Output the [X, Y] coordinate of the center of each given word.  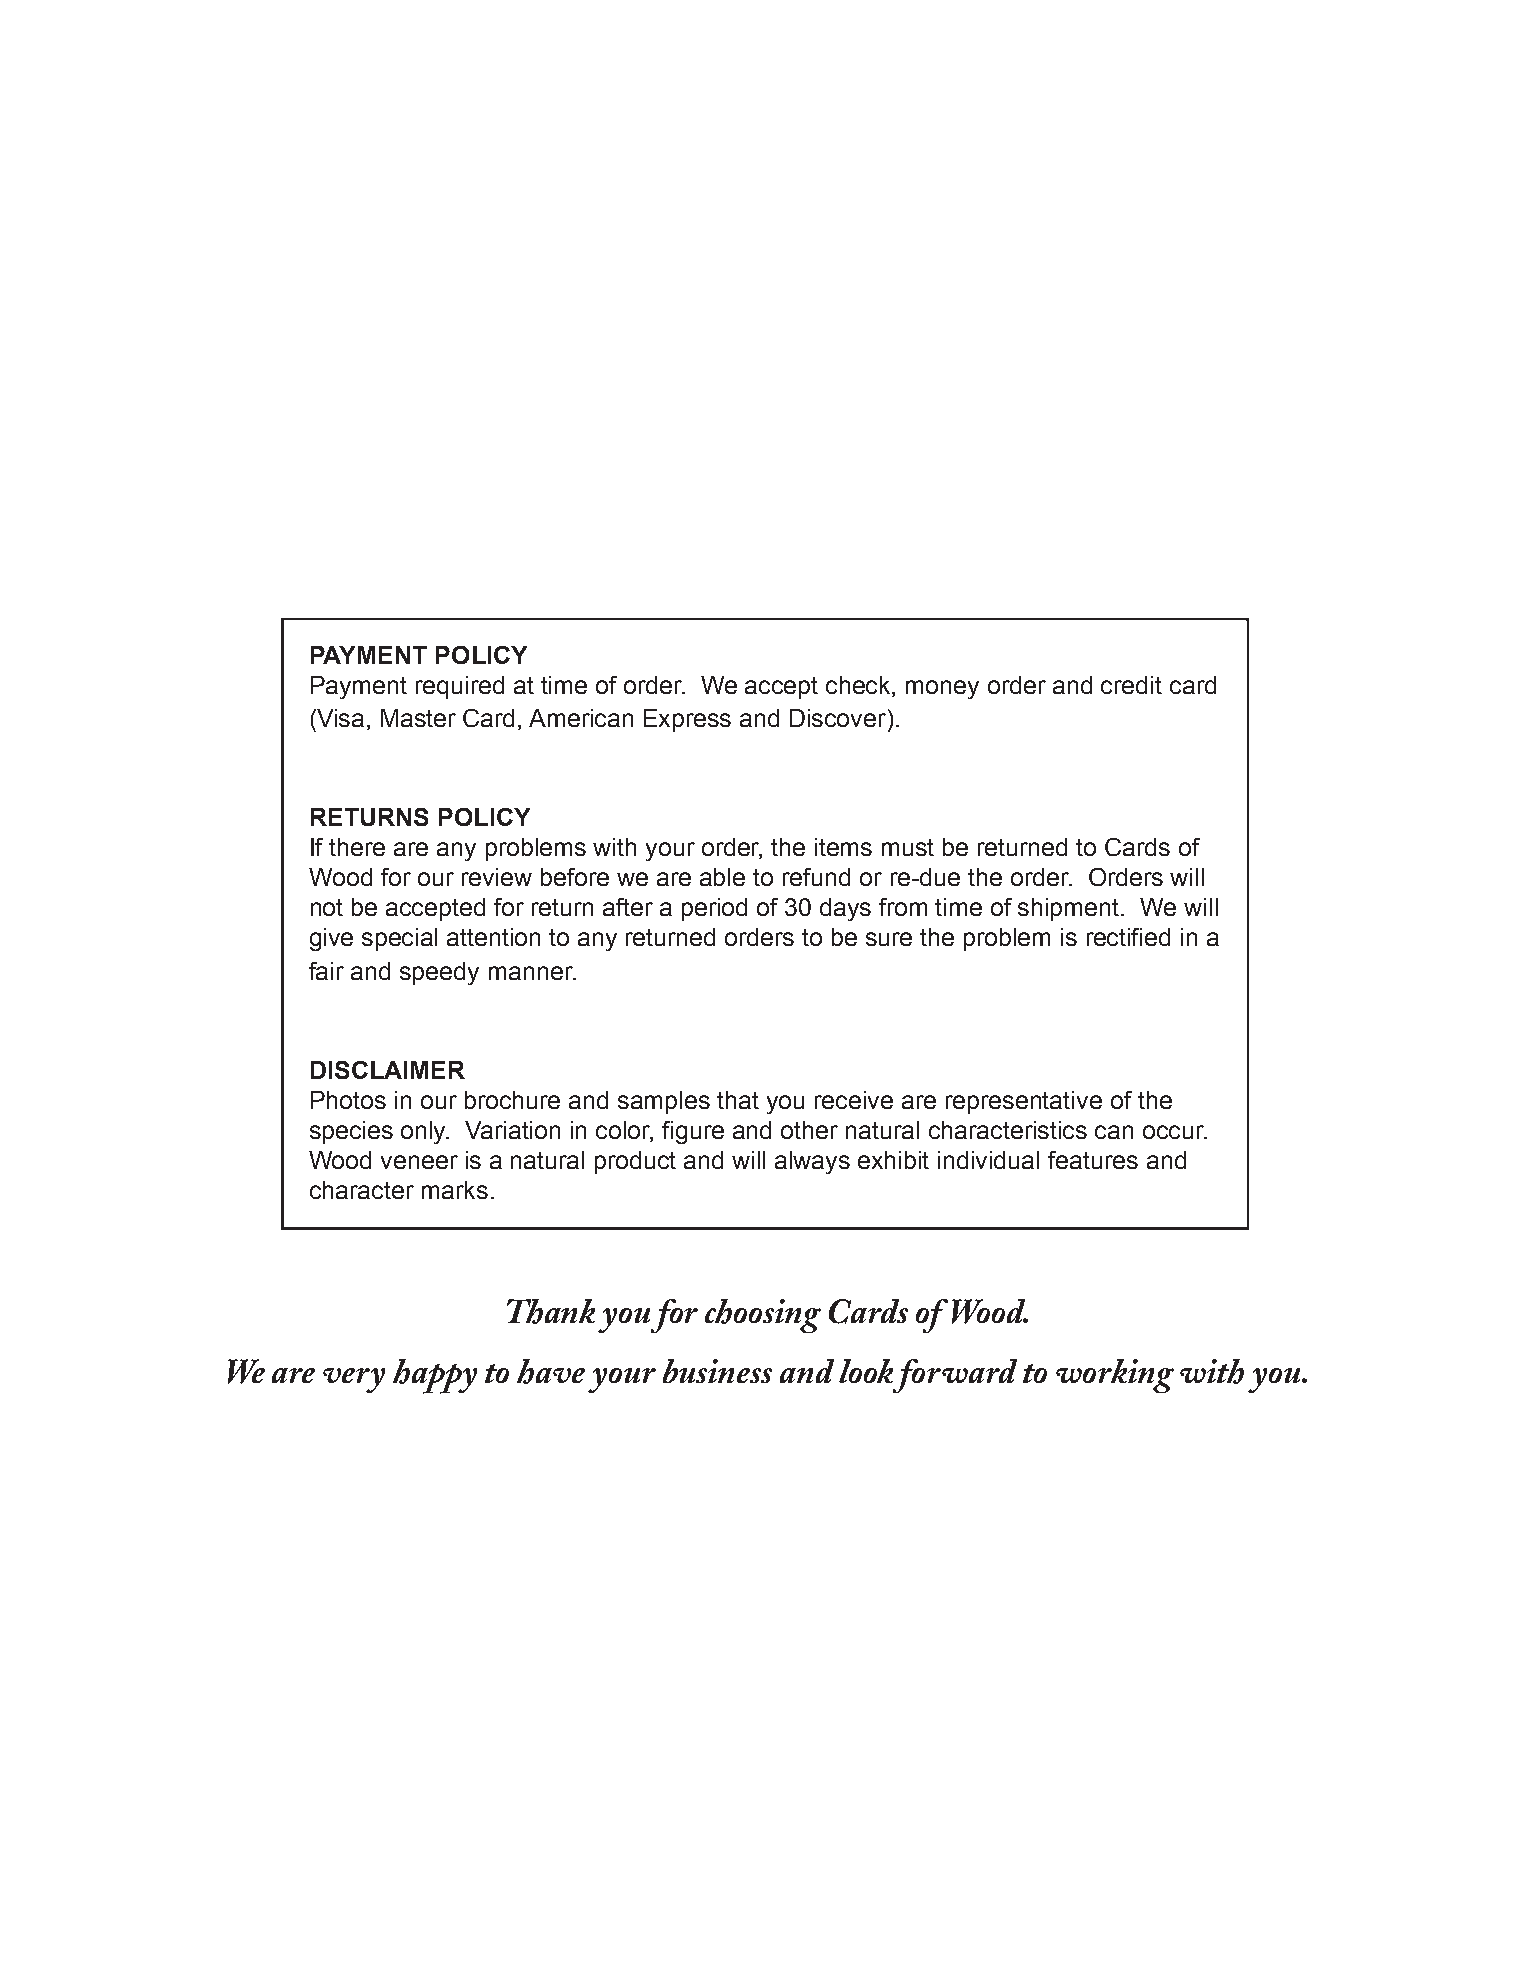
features [1093, 1160]
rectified [1128, 937]
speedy [439, 973]
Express [687, 720]
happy [435, 1376]
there [357, 847]
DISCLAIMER [388, 1070]
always [812, 1162]
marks [455, 1190]
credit [1131, 685]
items [843, 847]
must [908, 847]
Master [418, 718]
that [738, 1100]
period [714, 909]
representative [1024, 1102]
